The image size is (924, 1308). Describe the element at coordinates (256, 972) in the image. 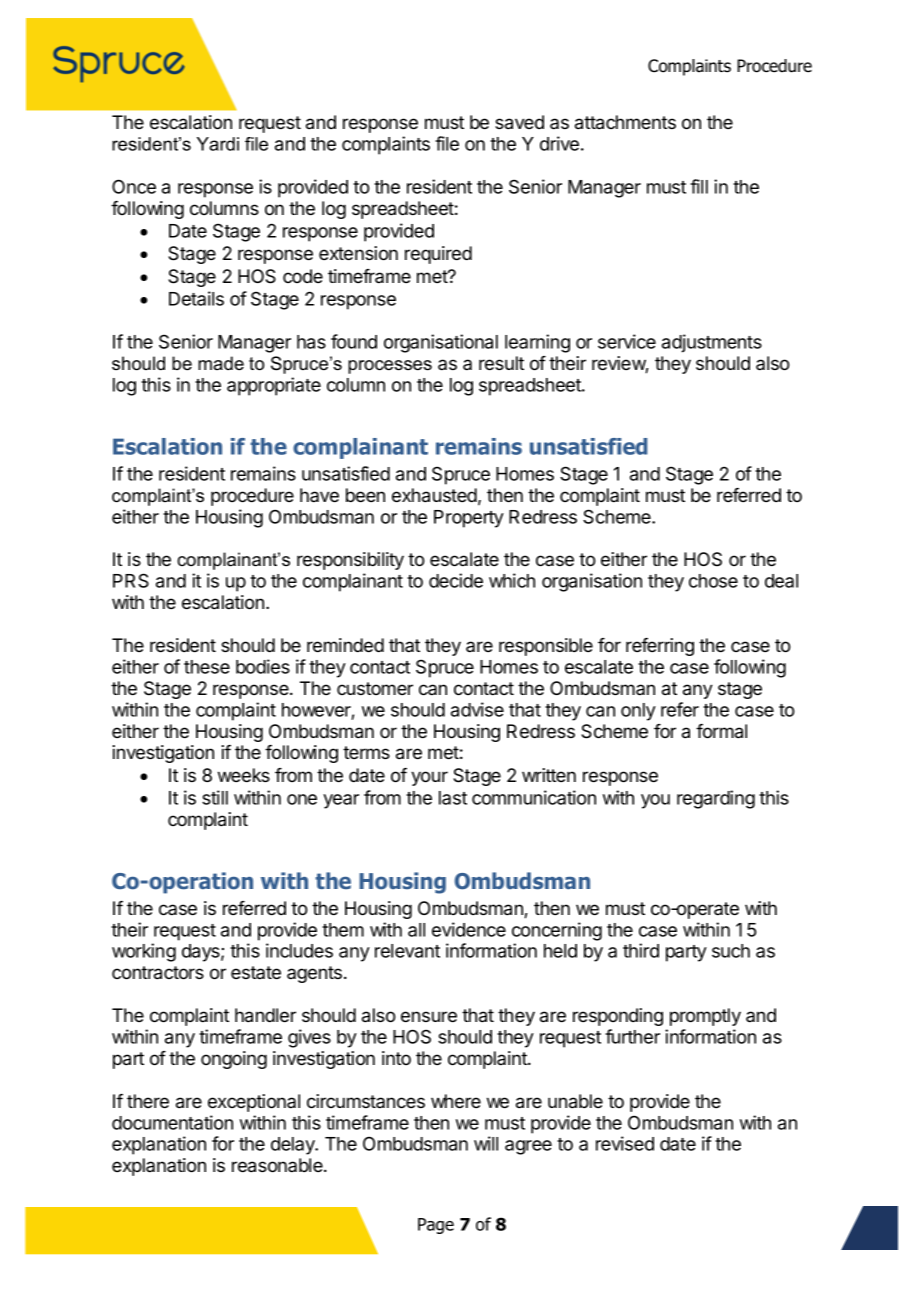

I see `estate` at that location.
